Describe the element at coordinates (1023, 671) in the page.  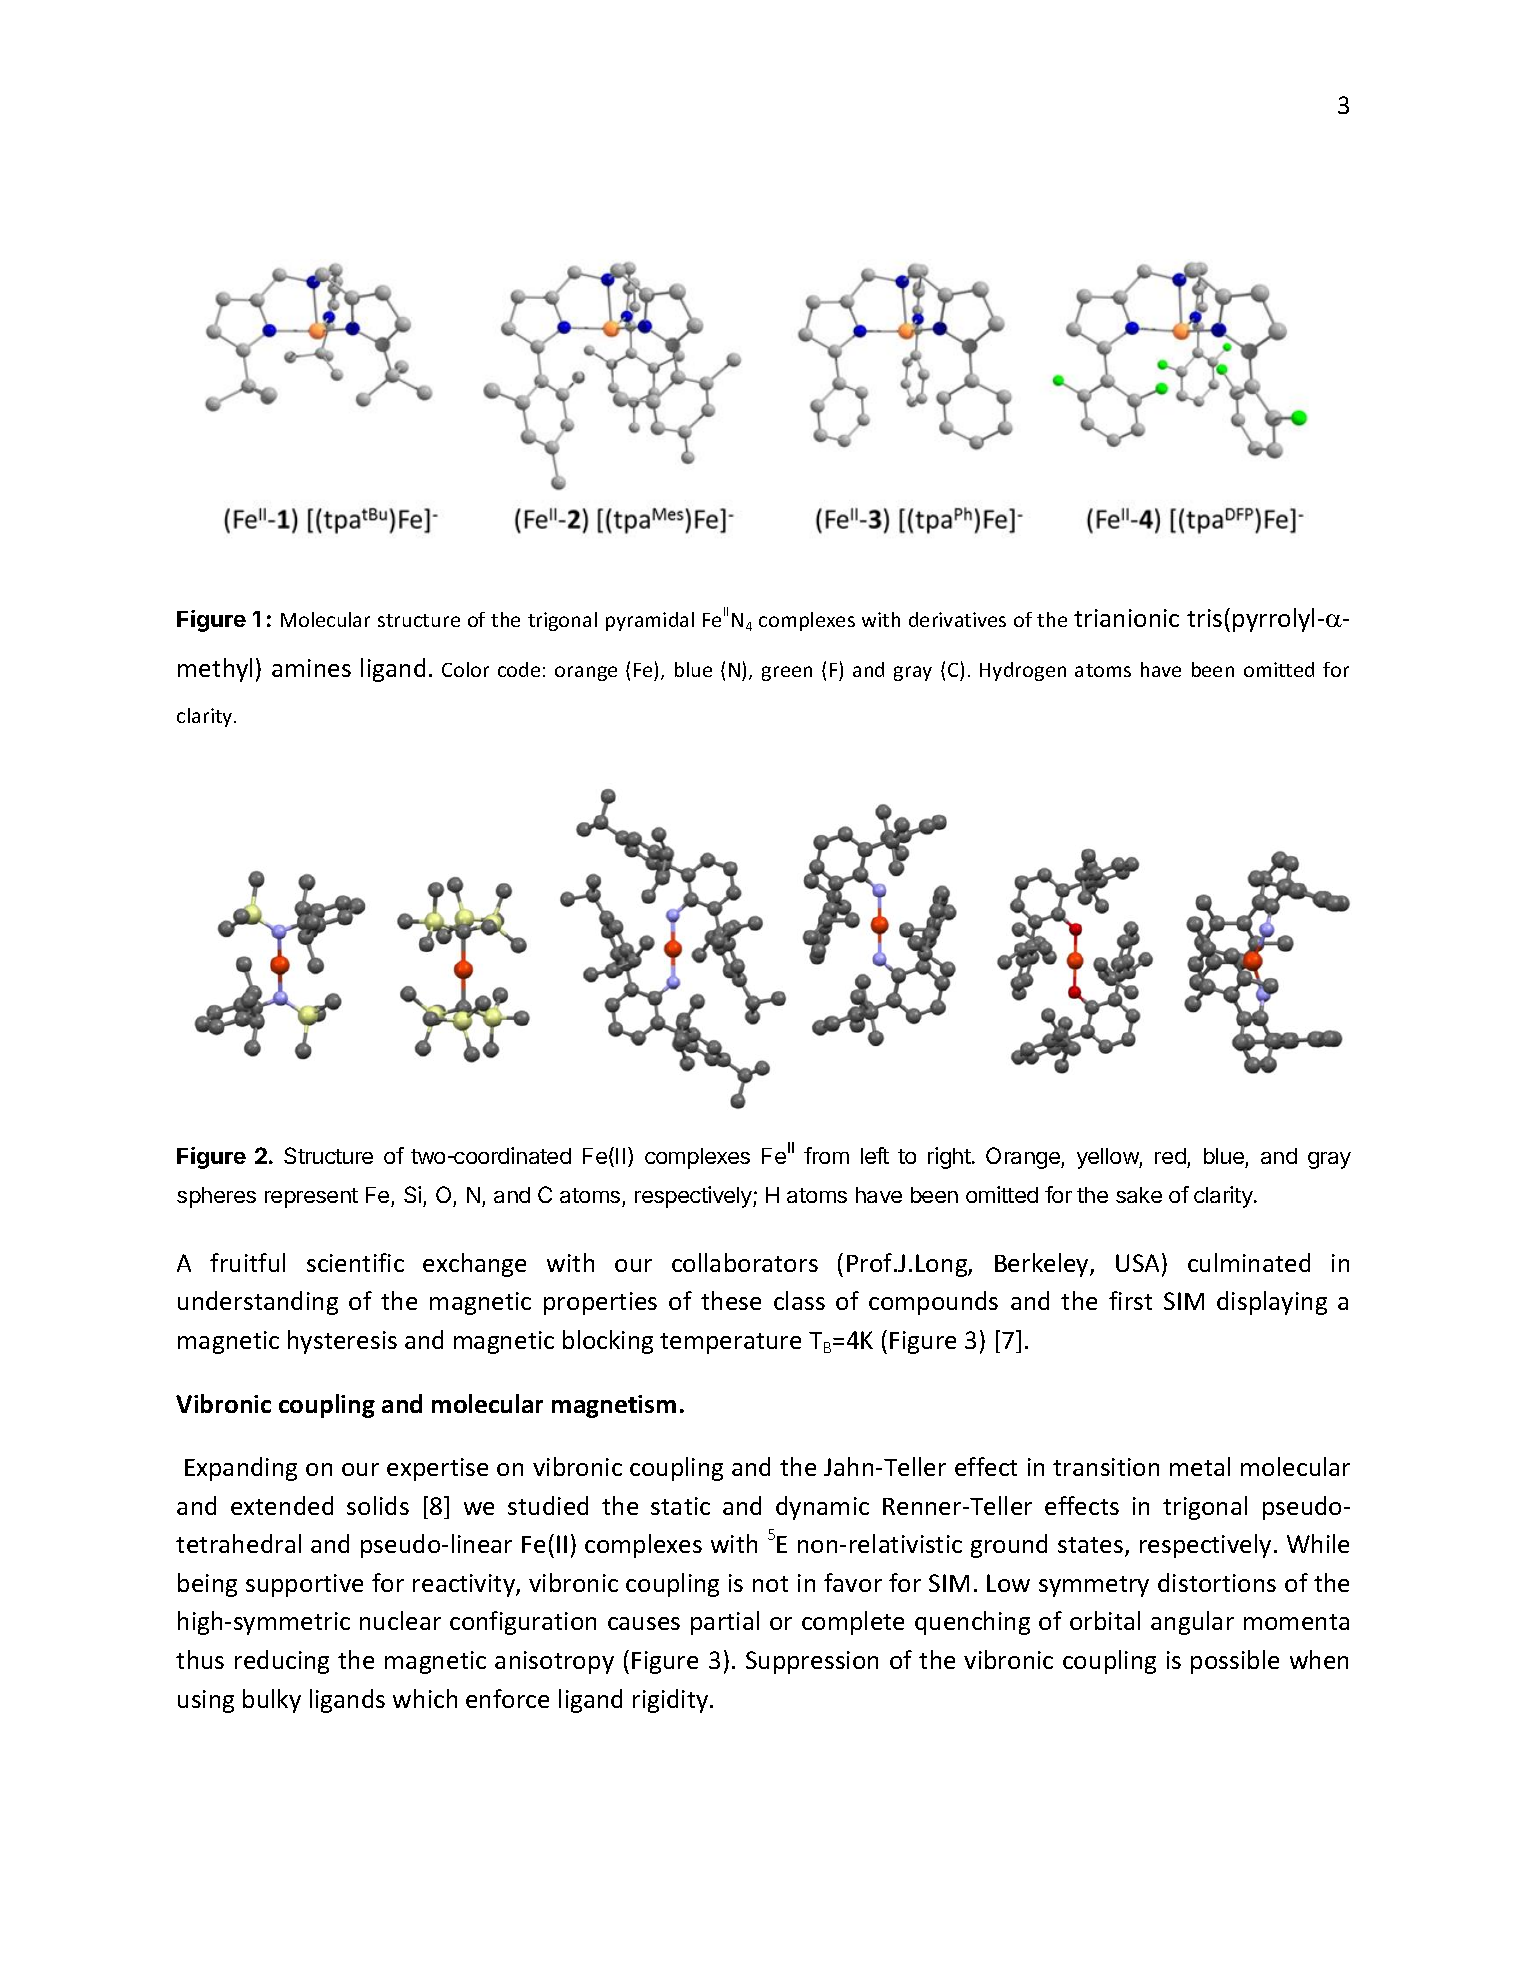
I see `Hydrogen` at that location.
